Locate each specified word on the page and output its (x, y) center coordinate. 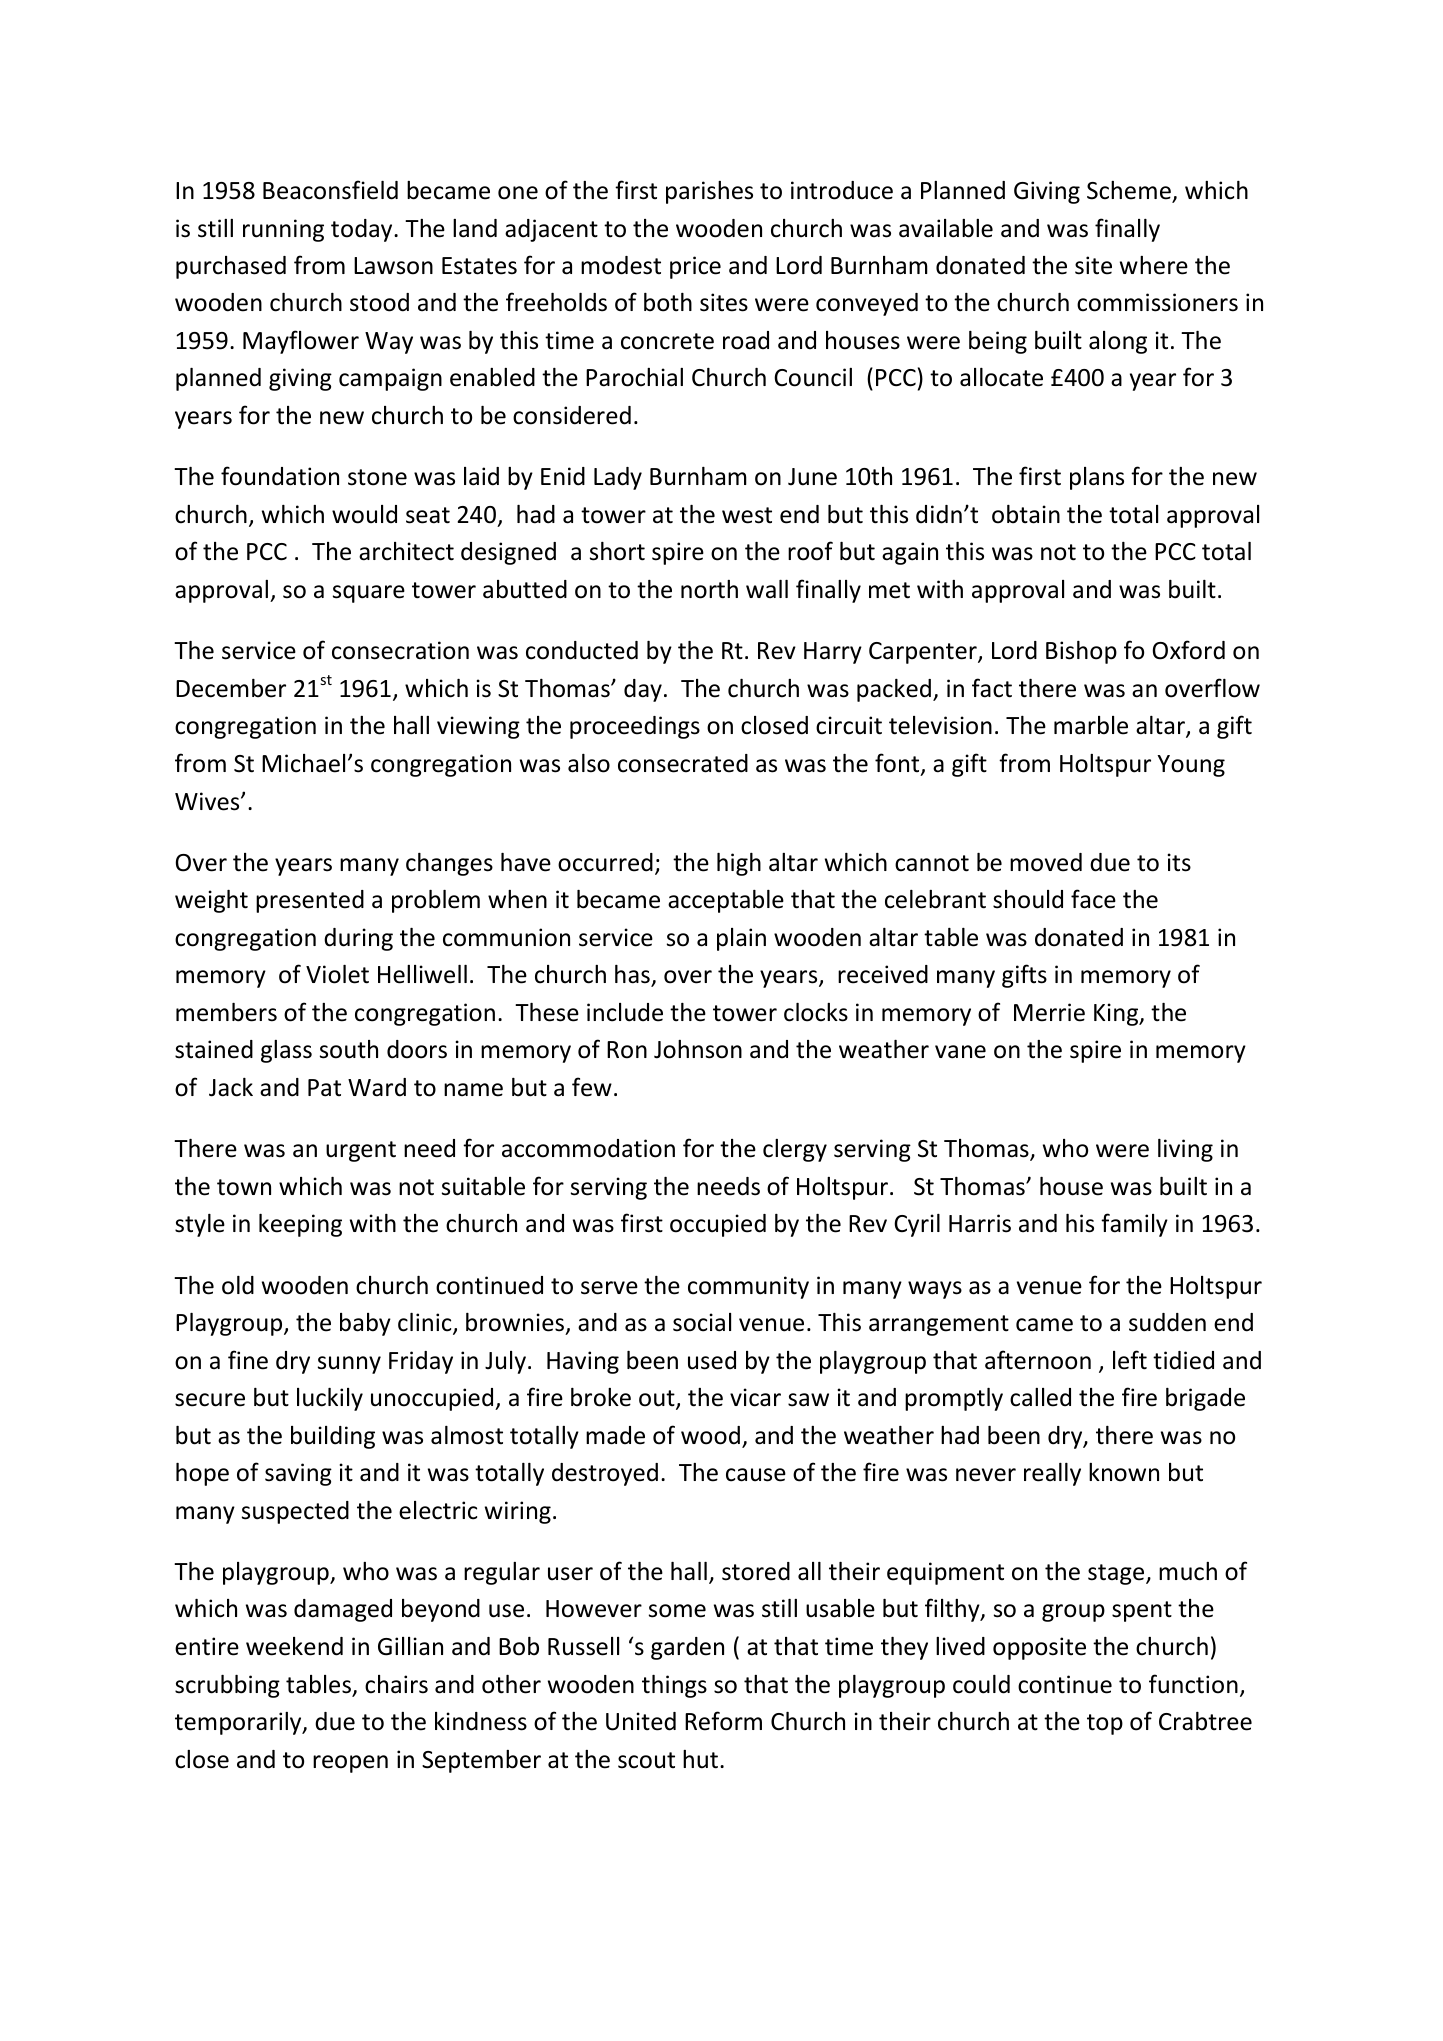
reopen (350, 1764)
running (283, 230)
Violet (337, 974)
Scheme (1130, 191)
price (695, 267)
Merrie (1049, 1012)
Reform (723, 1721)
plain (741, 939)
